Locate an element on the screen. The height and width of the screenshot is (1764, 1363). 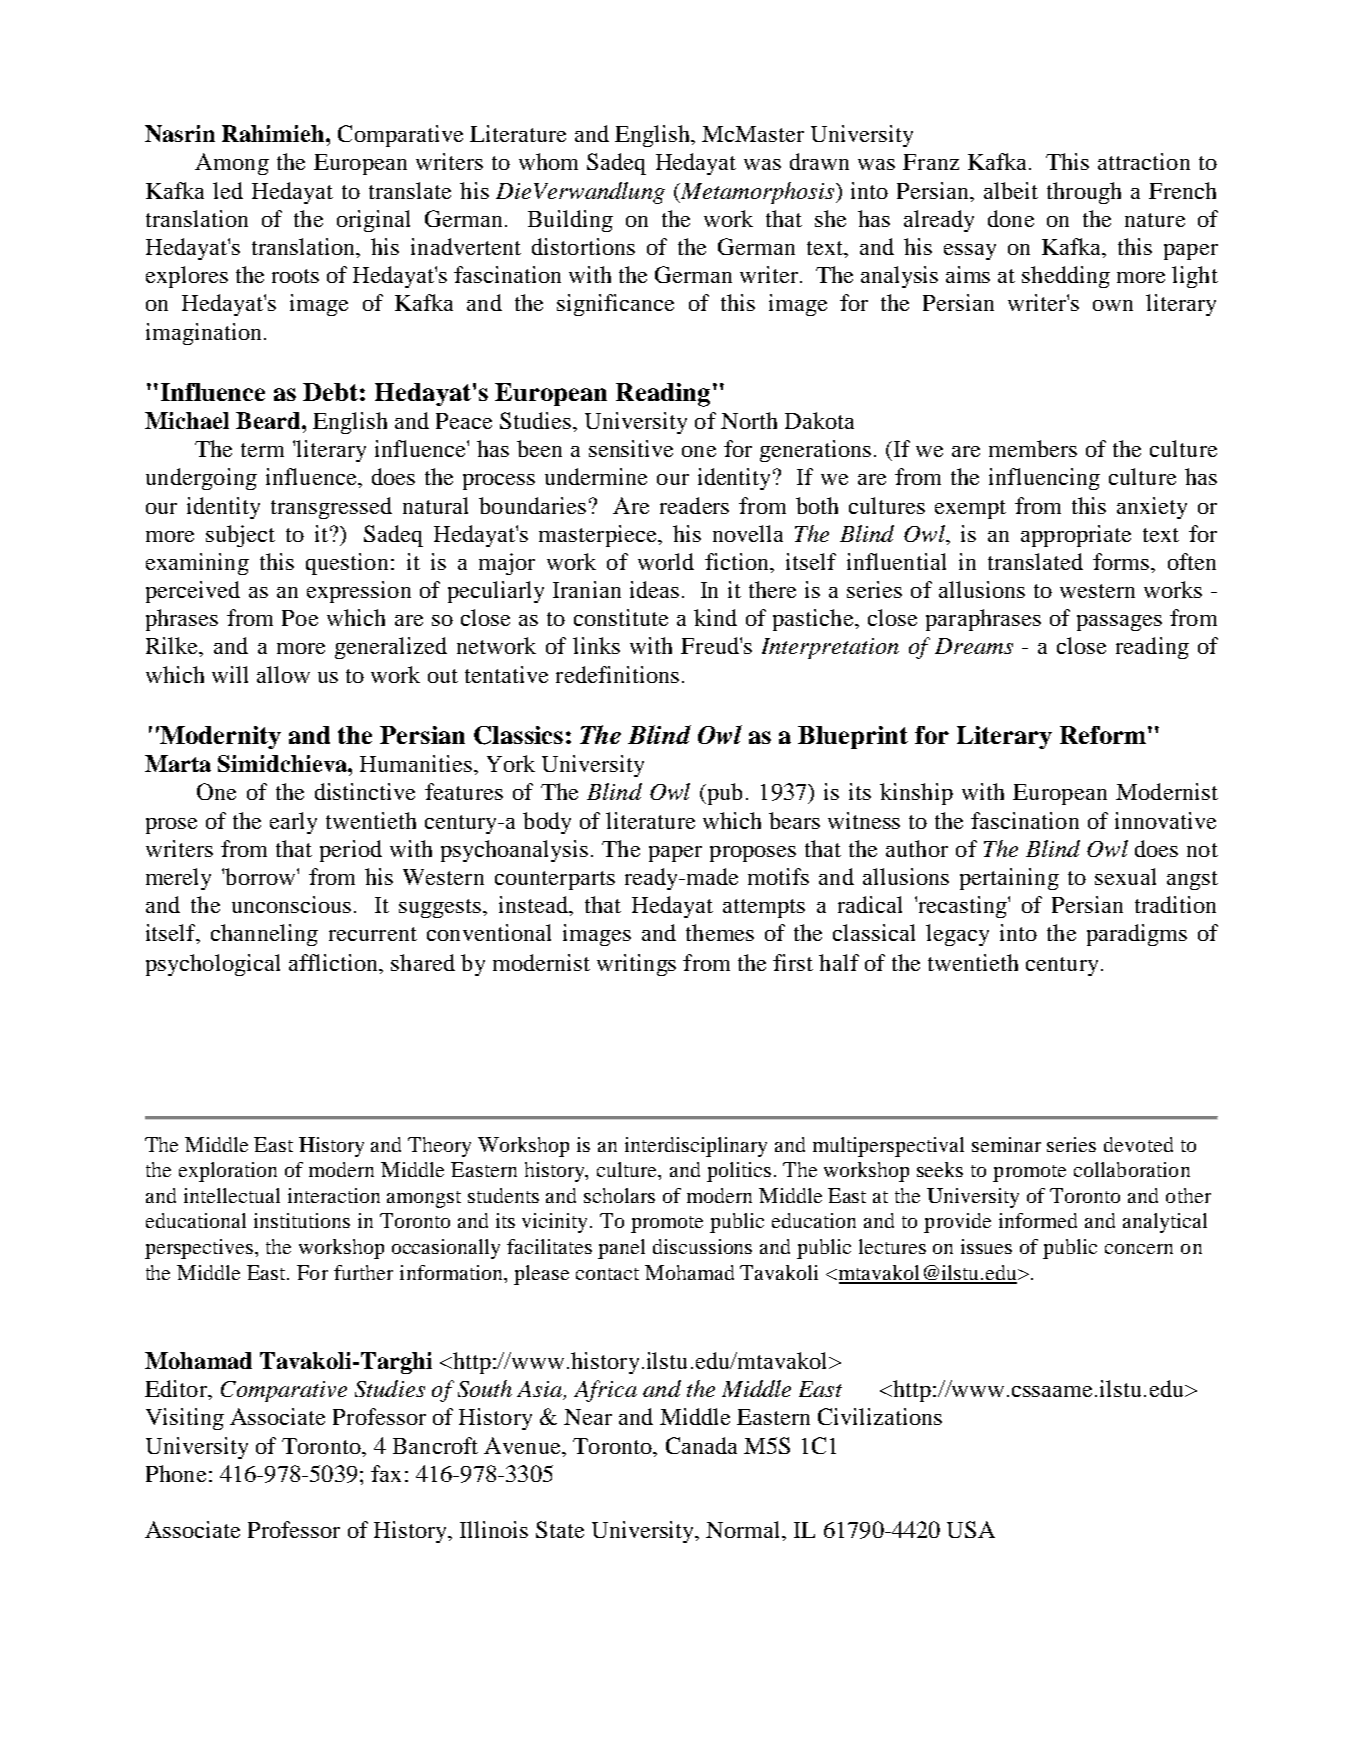
interaction is located at coordinates (334, 1195).
